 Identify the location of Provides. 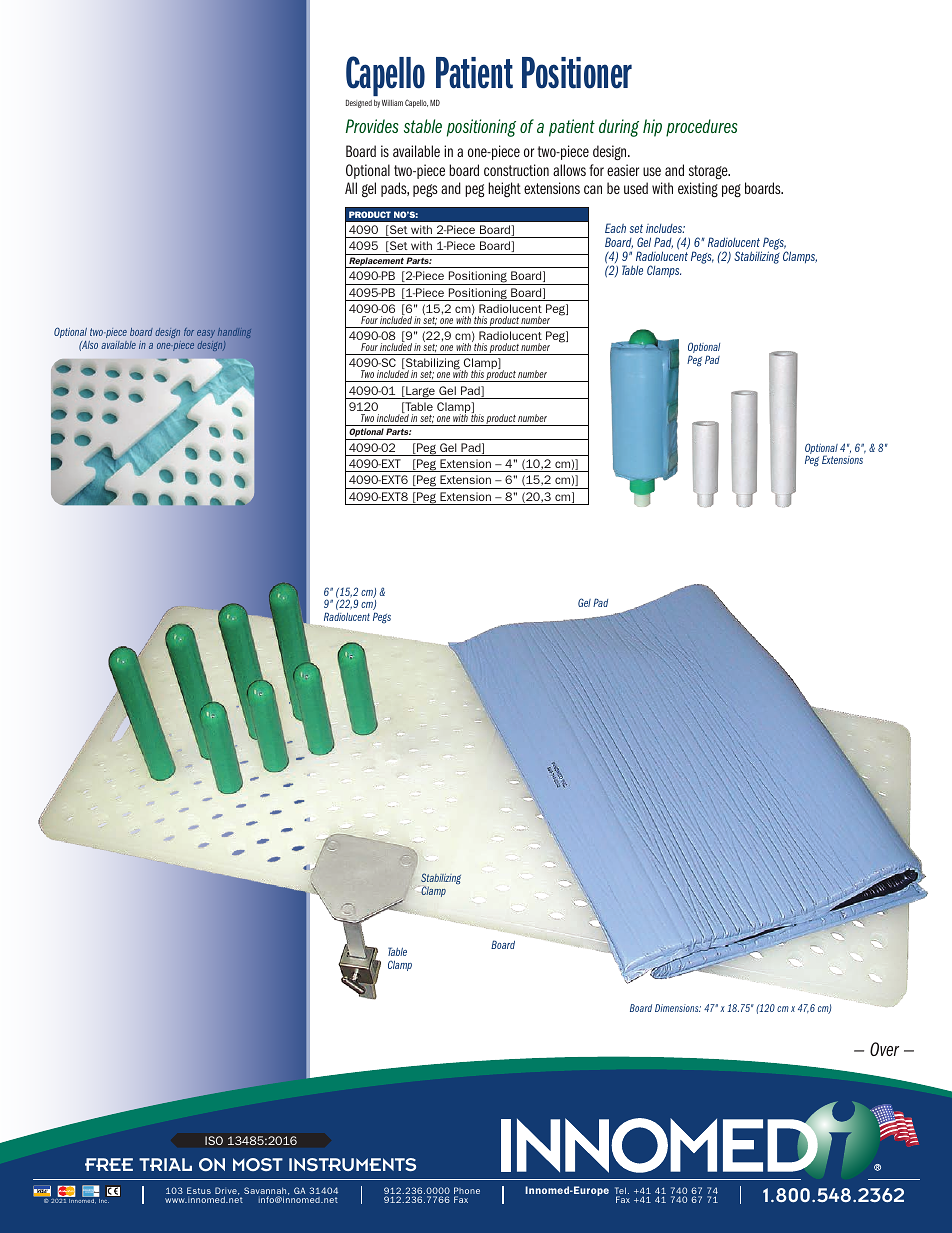
(372, 126).
